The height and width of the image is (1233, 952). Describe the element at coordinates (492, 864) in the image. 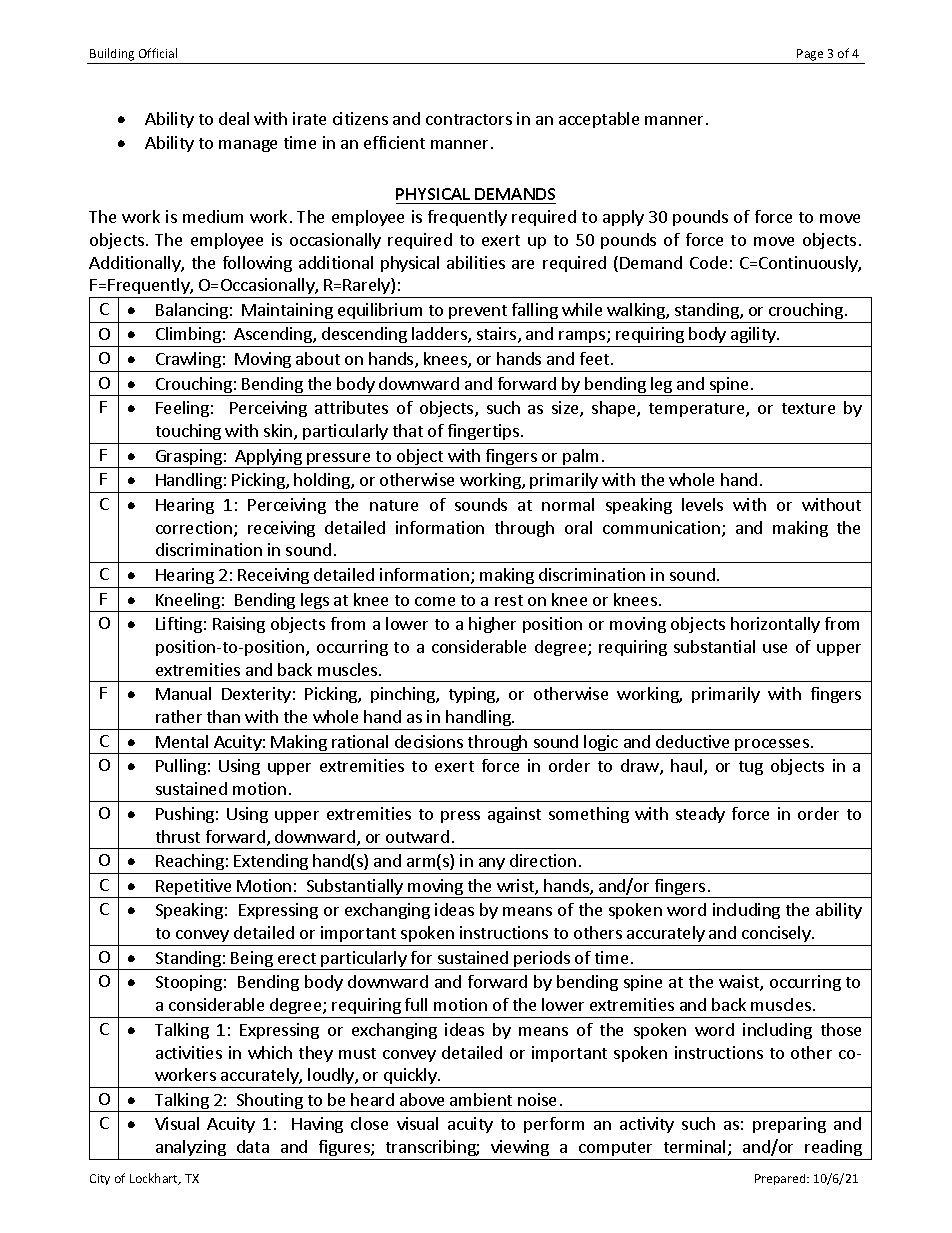

I see `any` at that location.
